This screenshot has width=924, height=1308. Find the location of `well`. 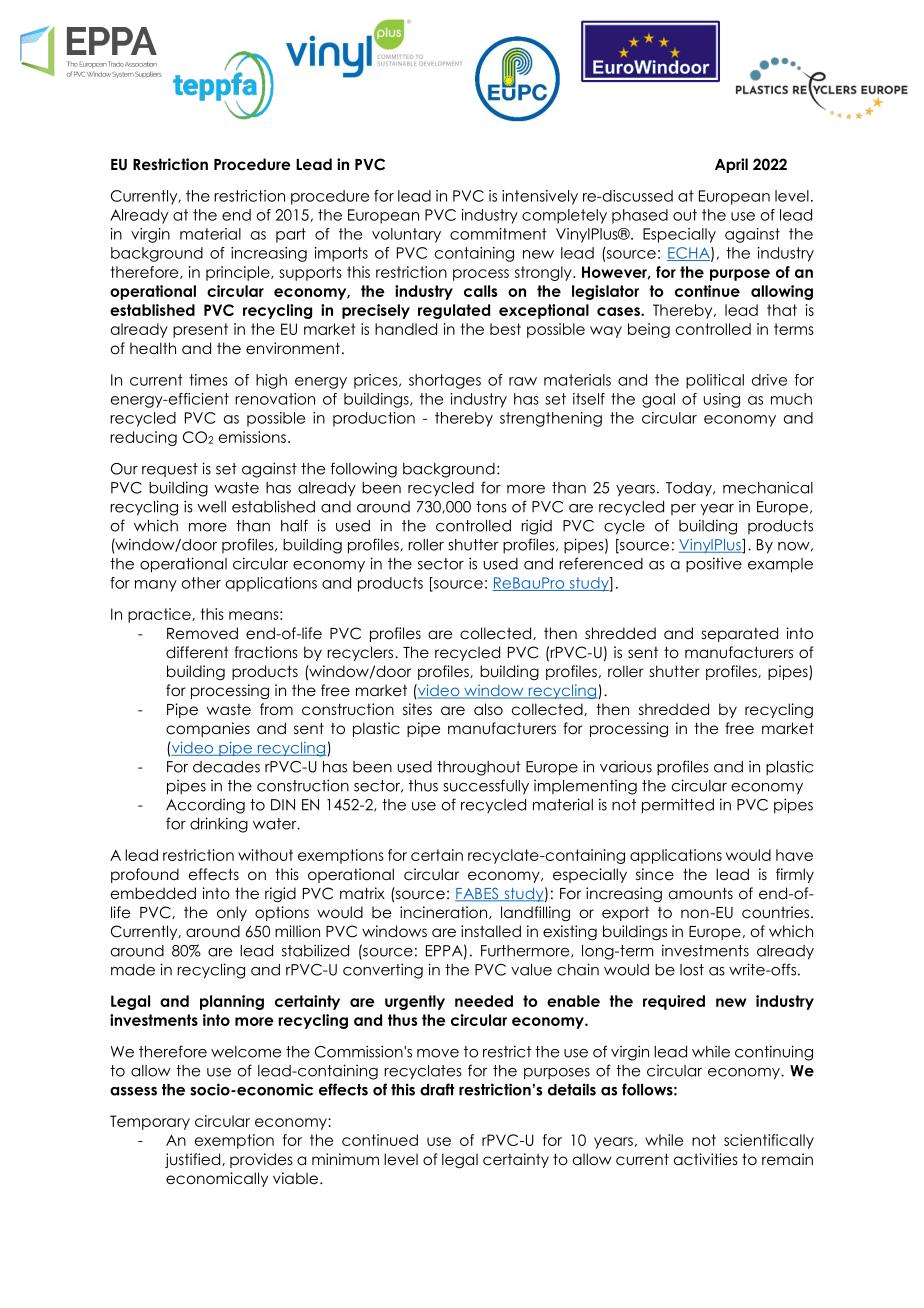

well is located at coordinates (211, 507).
